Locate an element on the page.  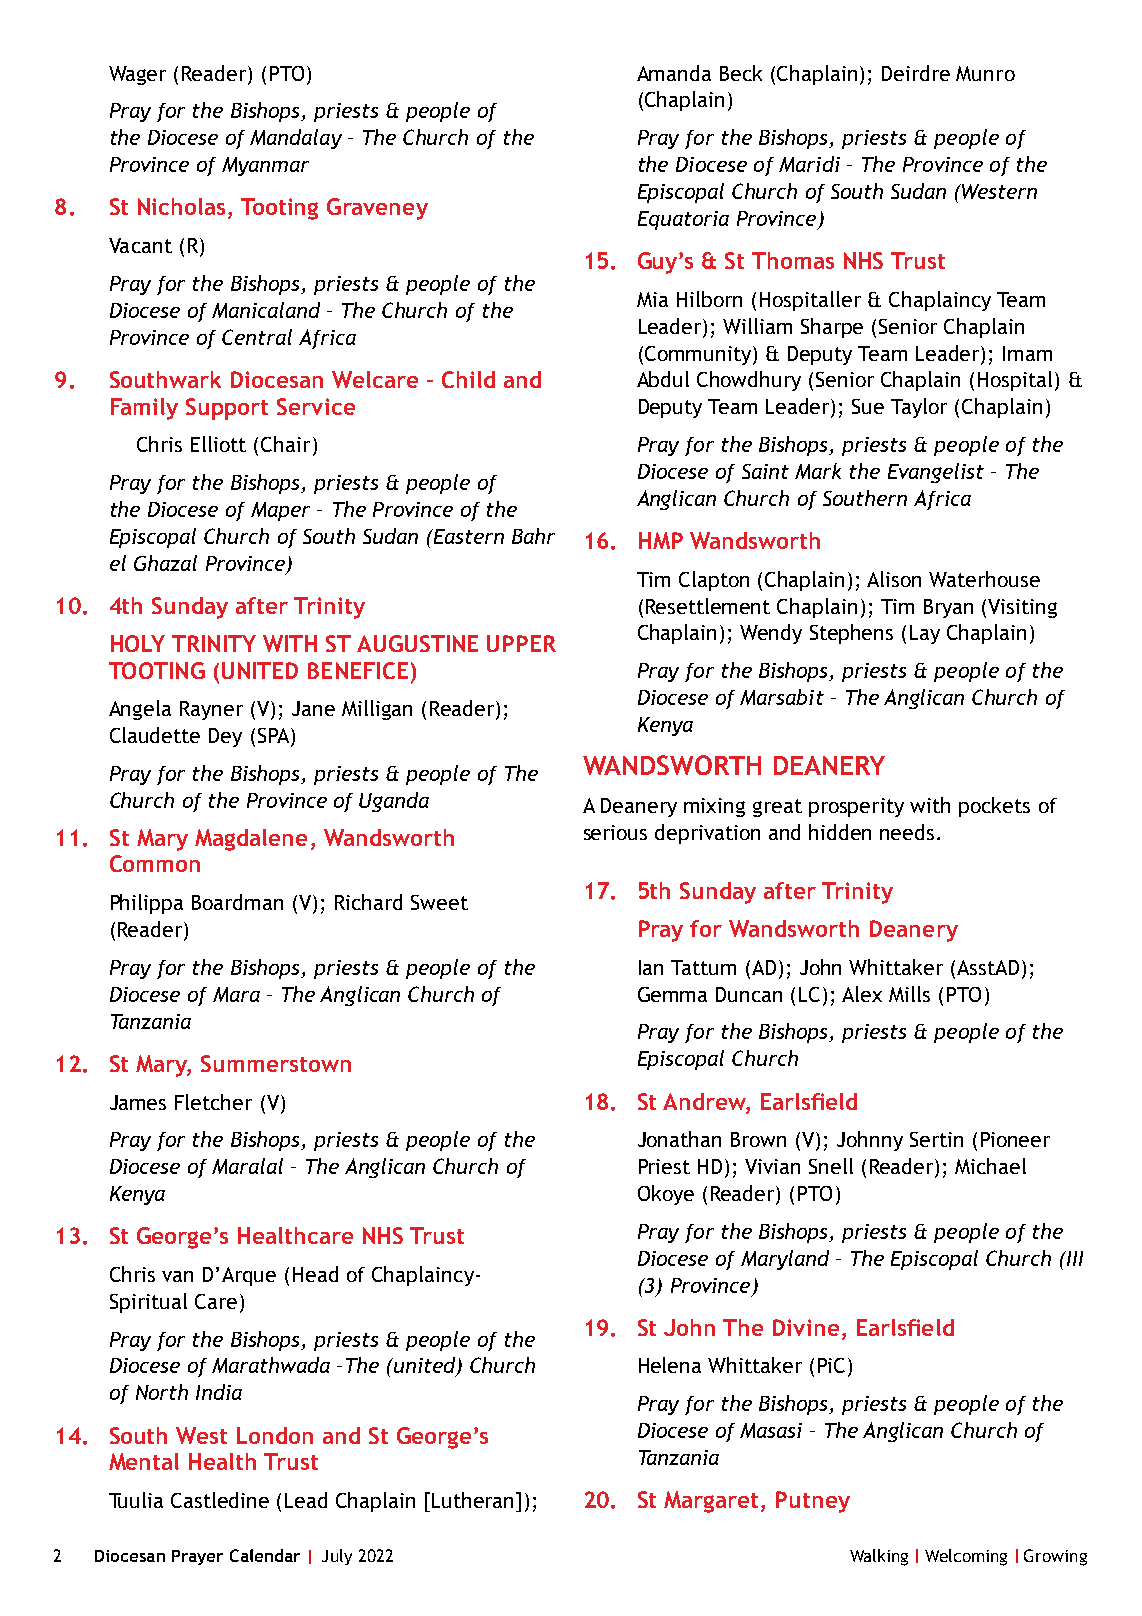
Munro is located at coordinates (985, 73).
